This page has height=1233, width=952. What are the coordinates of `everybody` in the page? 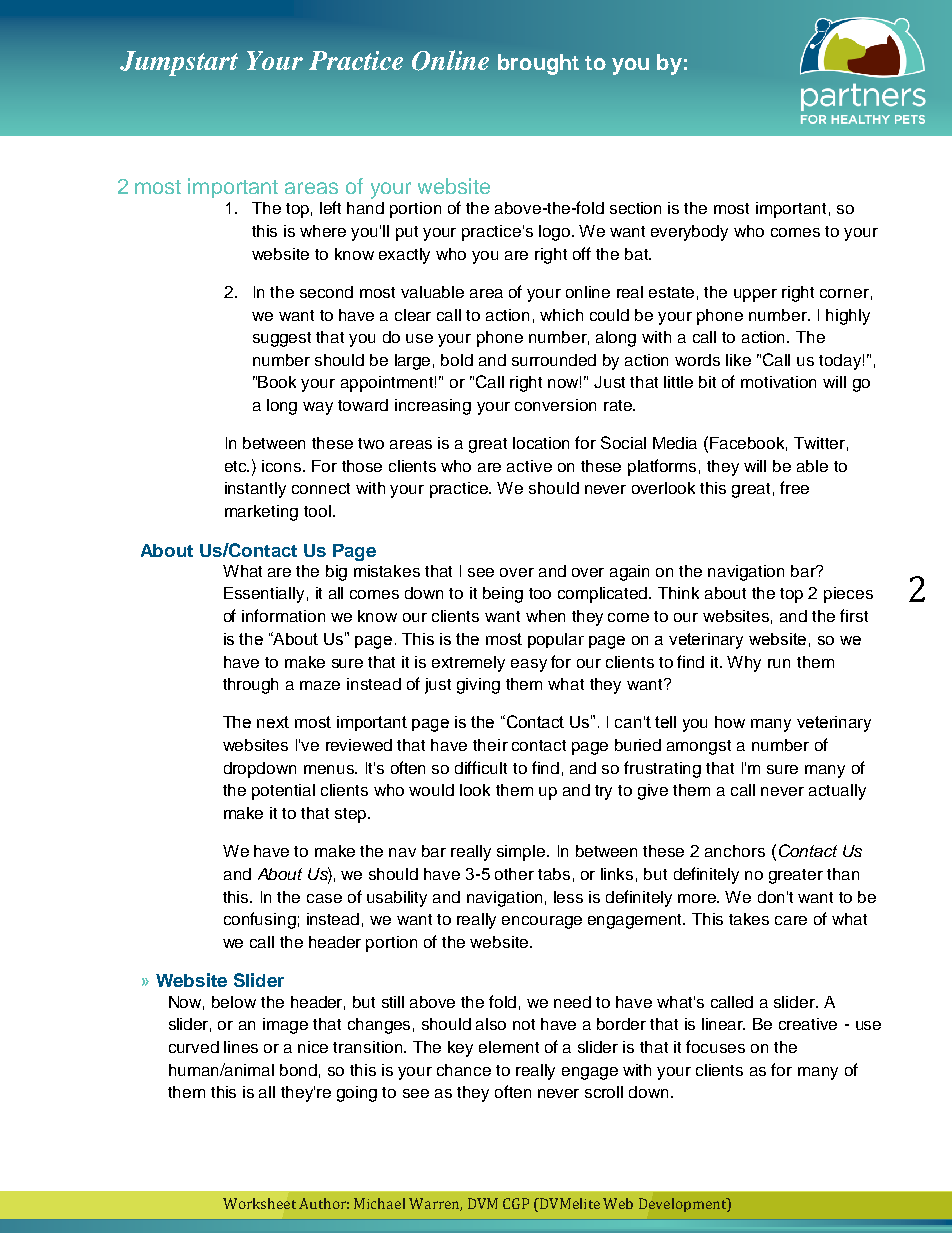 It's located at (689, 233).
